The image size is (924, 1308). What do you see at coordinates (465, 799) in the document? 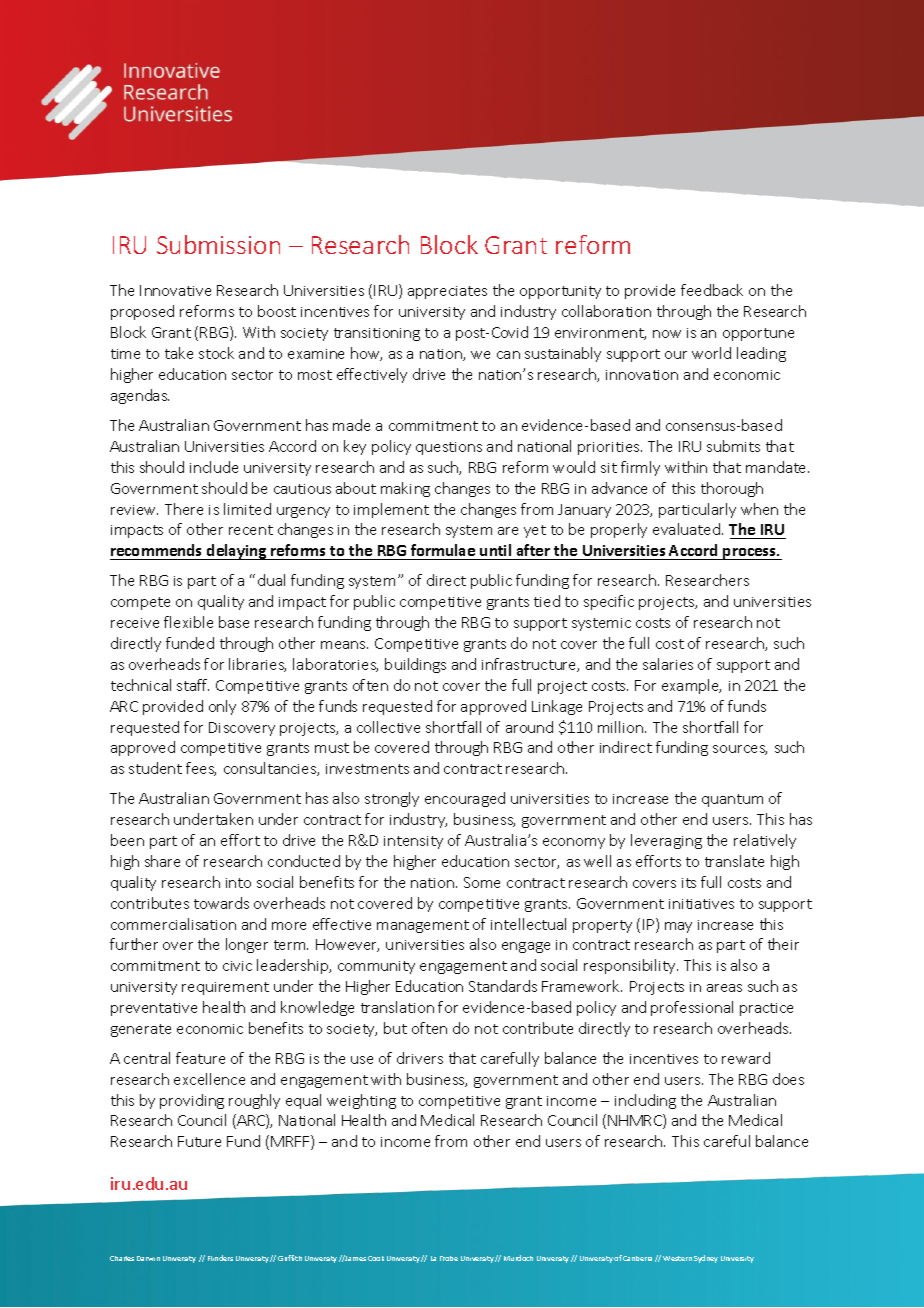
I see `encouraged` at bounding box center [465, 799].
